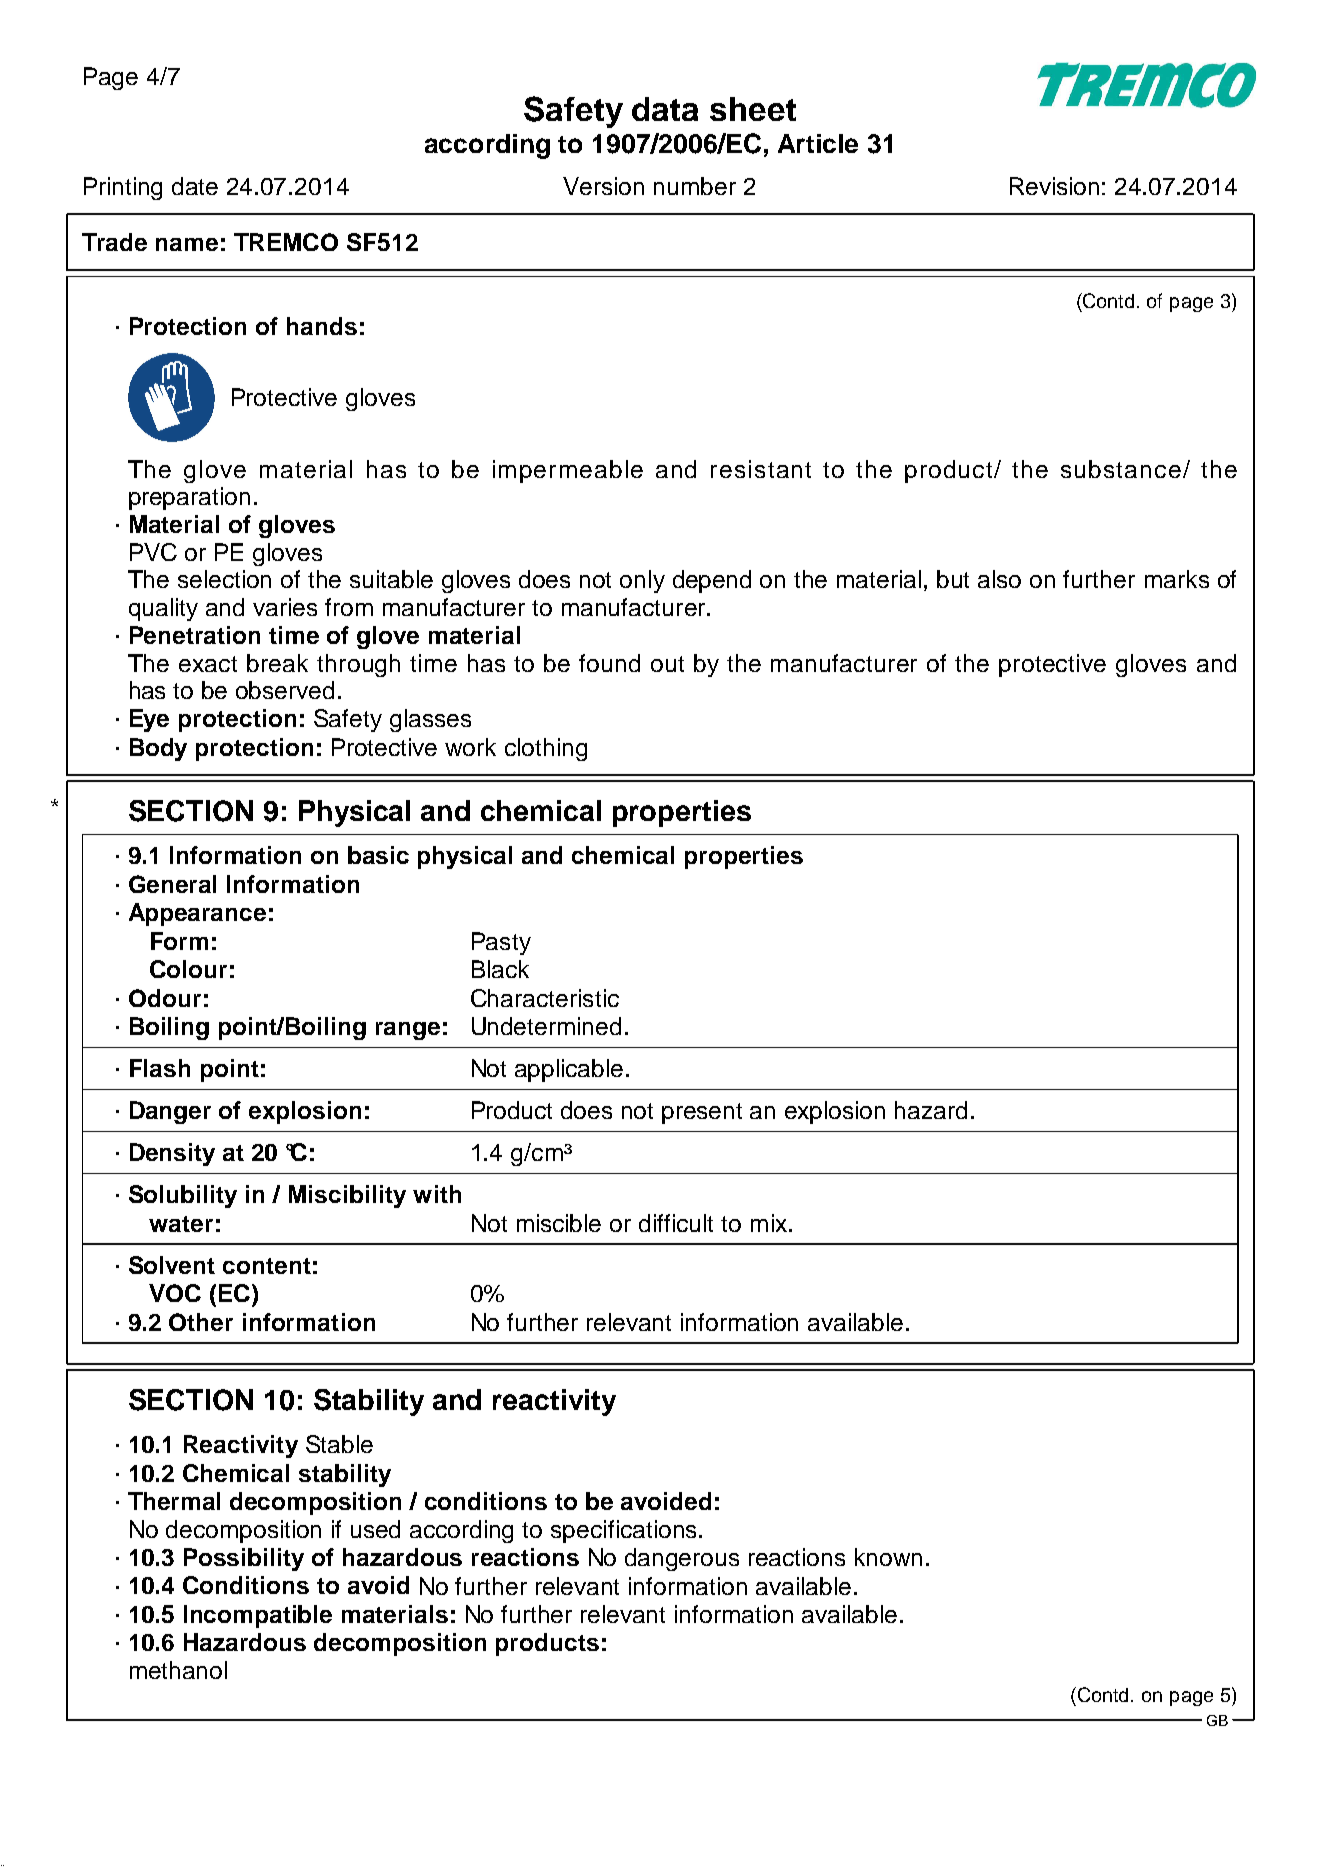 The width and height of the page is (1320, 1867). I want to click on also, so click(999, 579).
